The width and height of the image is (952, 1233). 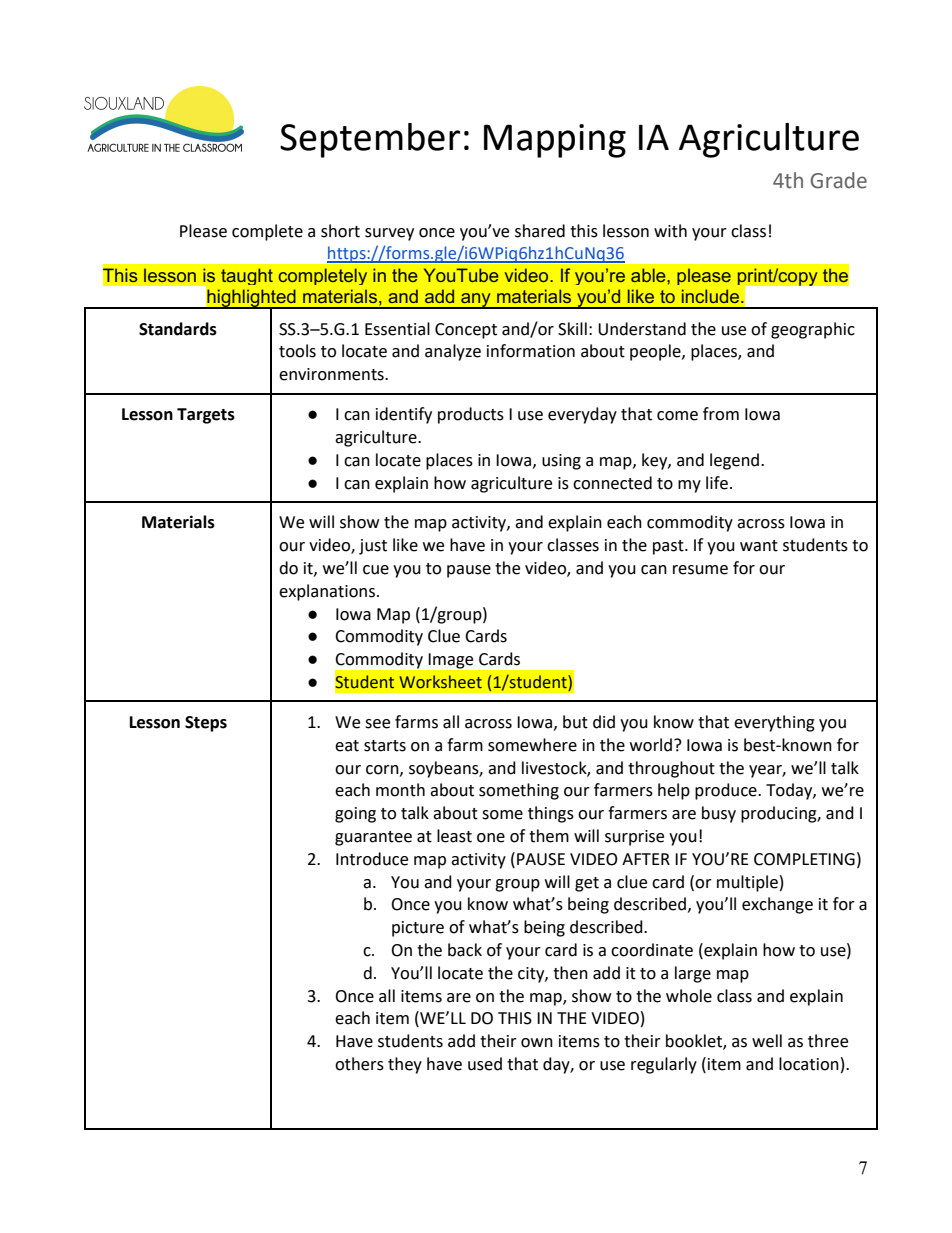 What do you see at coordinates (491, 838) in the image?
I see `one` at bounding box center [491, 838].
